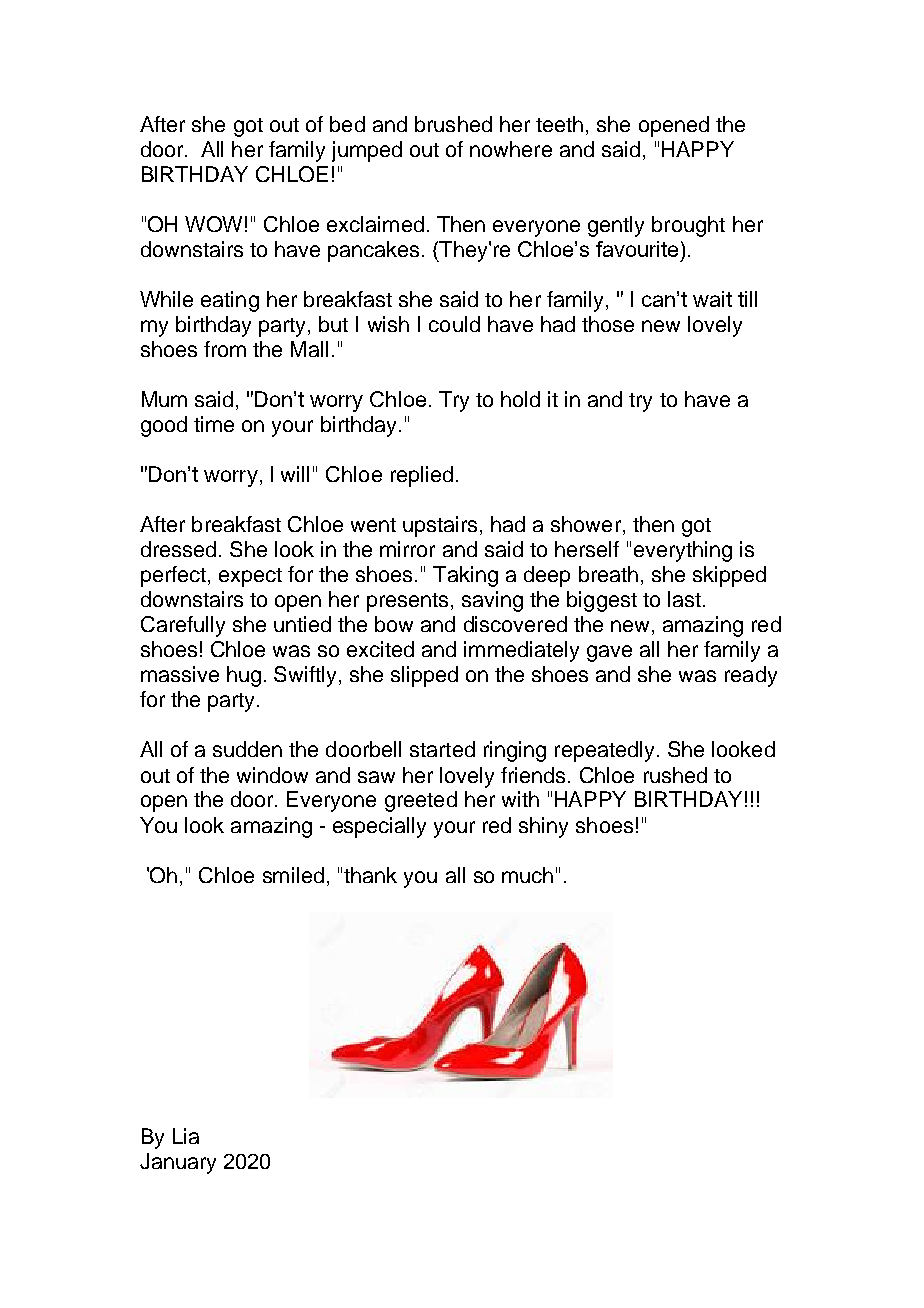  Describe the element at coordinates (688, 226) in the page. I see `brought` at that location.
